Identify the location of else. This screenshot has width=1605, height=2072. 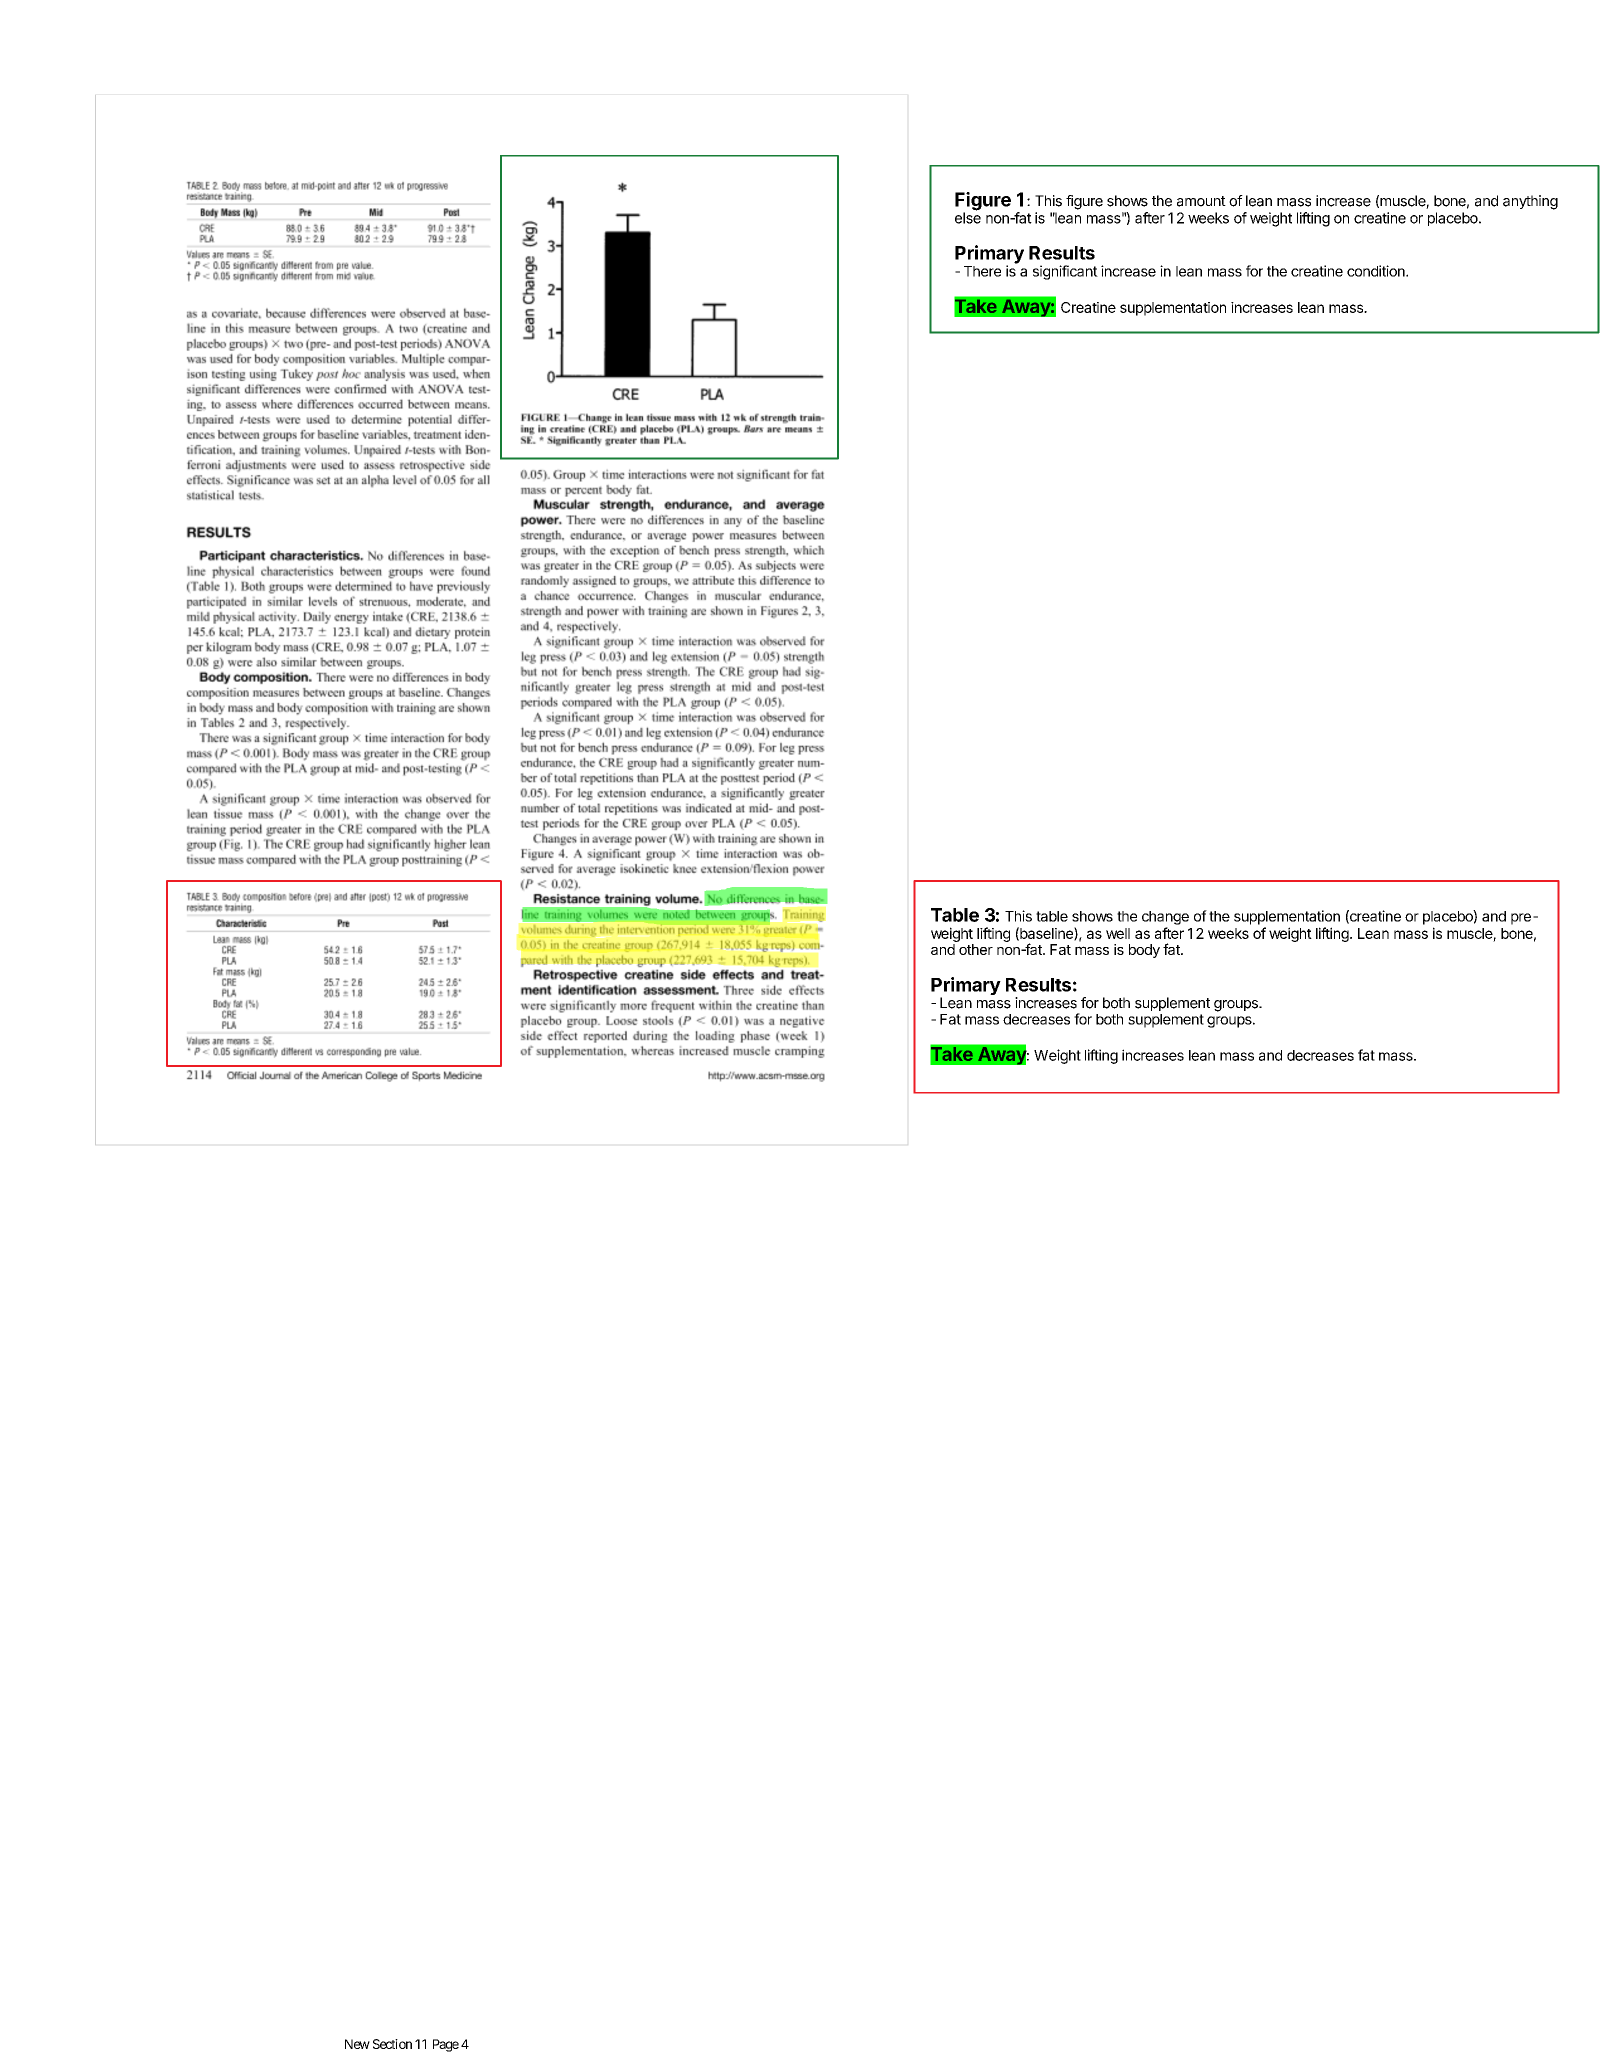
(968, 217).
